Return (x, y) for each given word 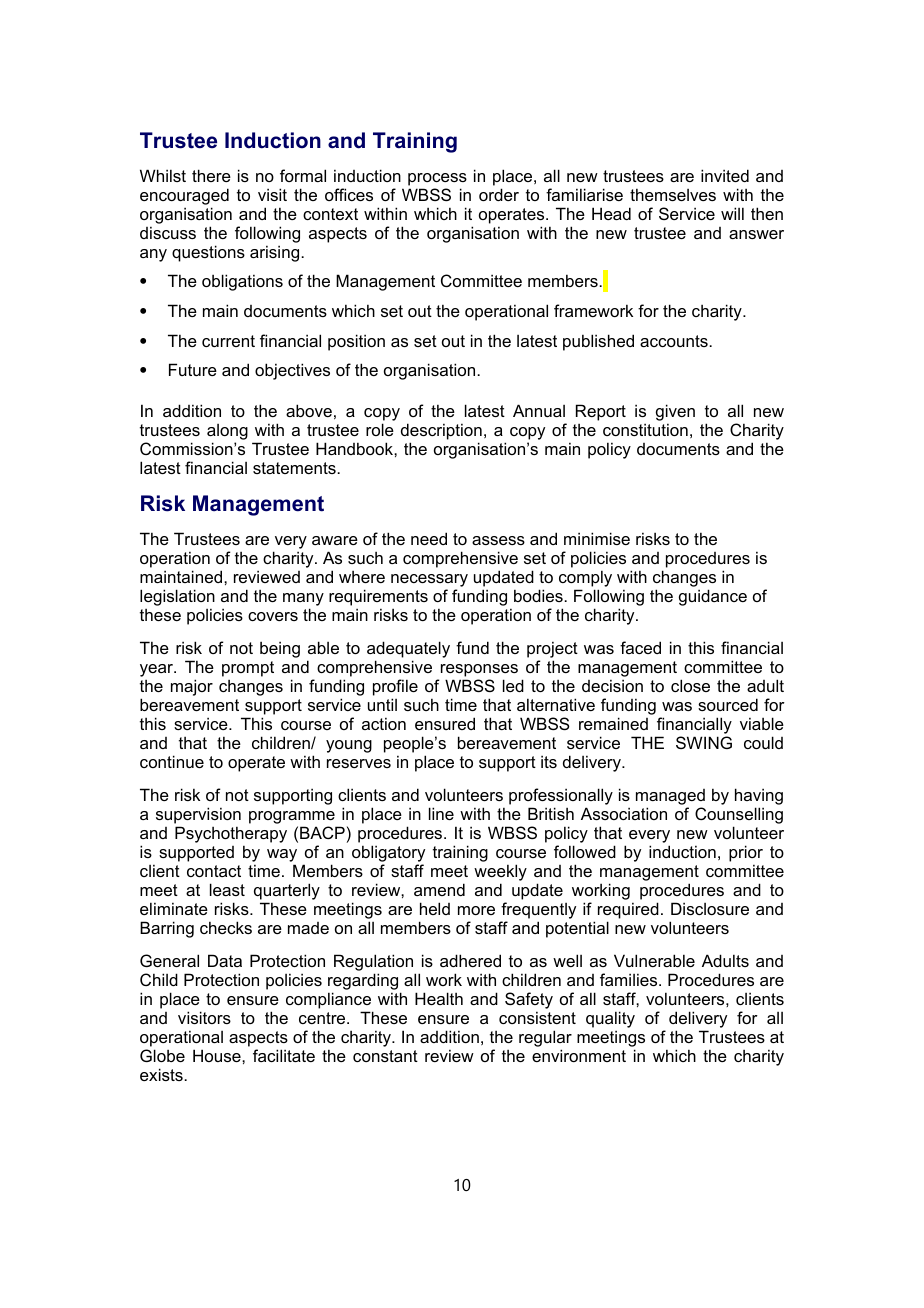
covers (273, 616)
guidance (713, 597)
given (675, 412)
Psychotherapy (231, 836)
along (227, 432)
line (441, 813)
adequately (408, 651)
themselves (673, 194)
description (441, 431)
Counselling (739, 817)
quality (610, 1021)
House (218, 1055)
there (211, 175)
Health (439, 998)
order (499, 194)
